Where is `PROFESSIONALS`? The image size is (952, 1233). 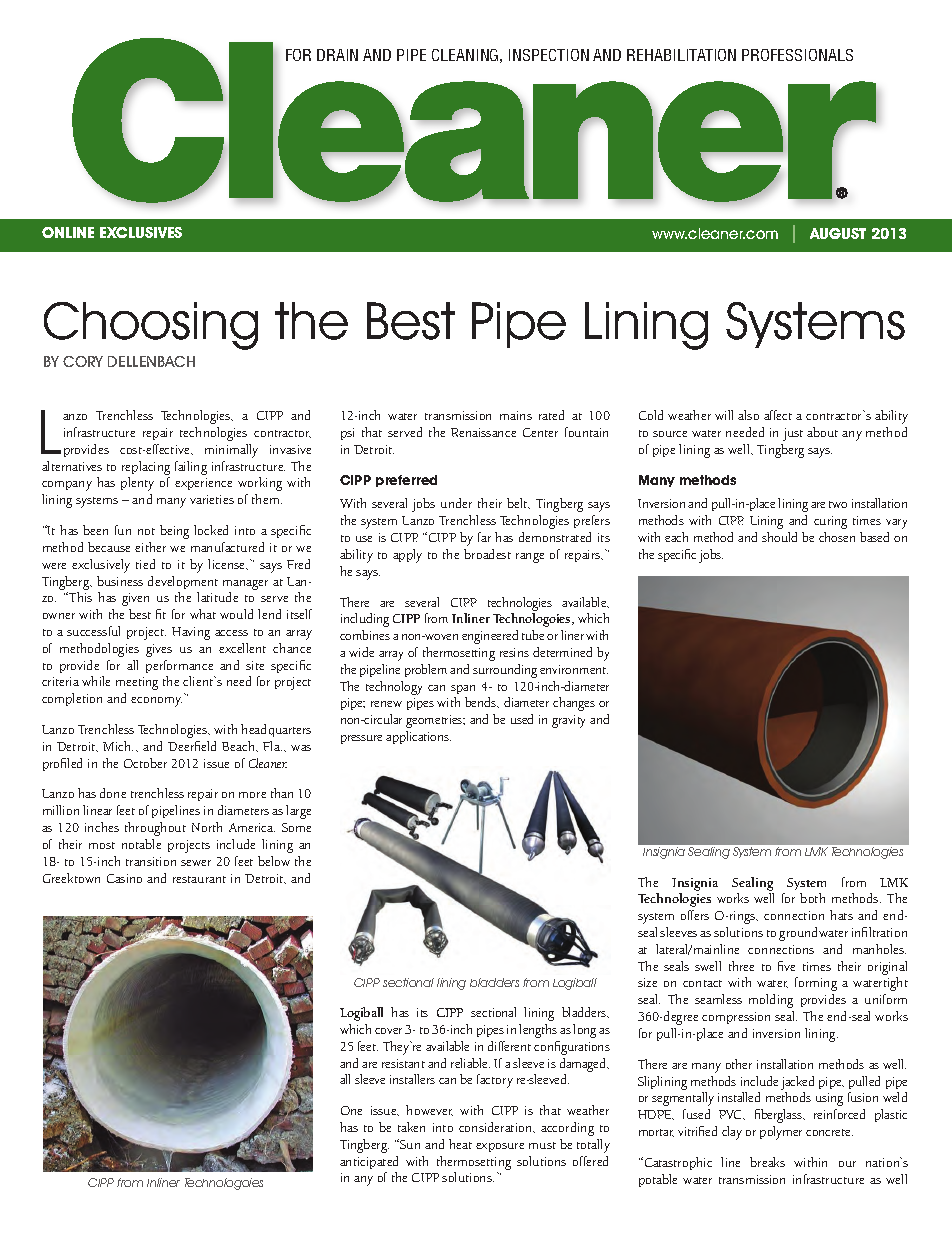 PROFESSIONALS is located at coordinates (797, 55).
